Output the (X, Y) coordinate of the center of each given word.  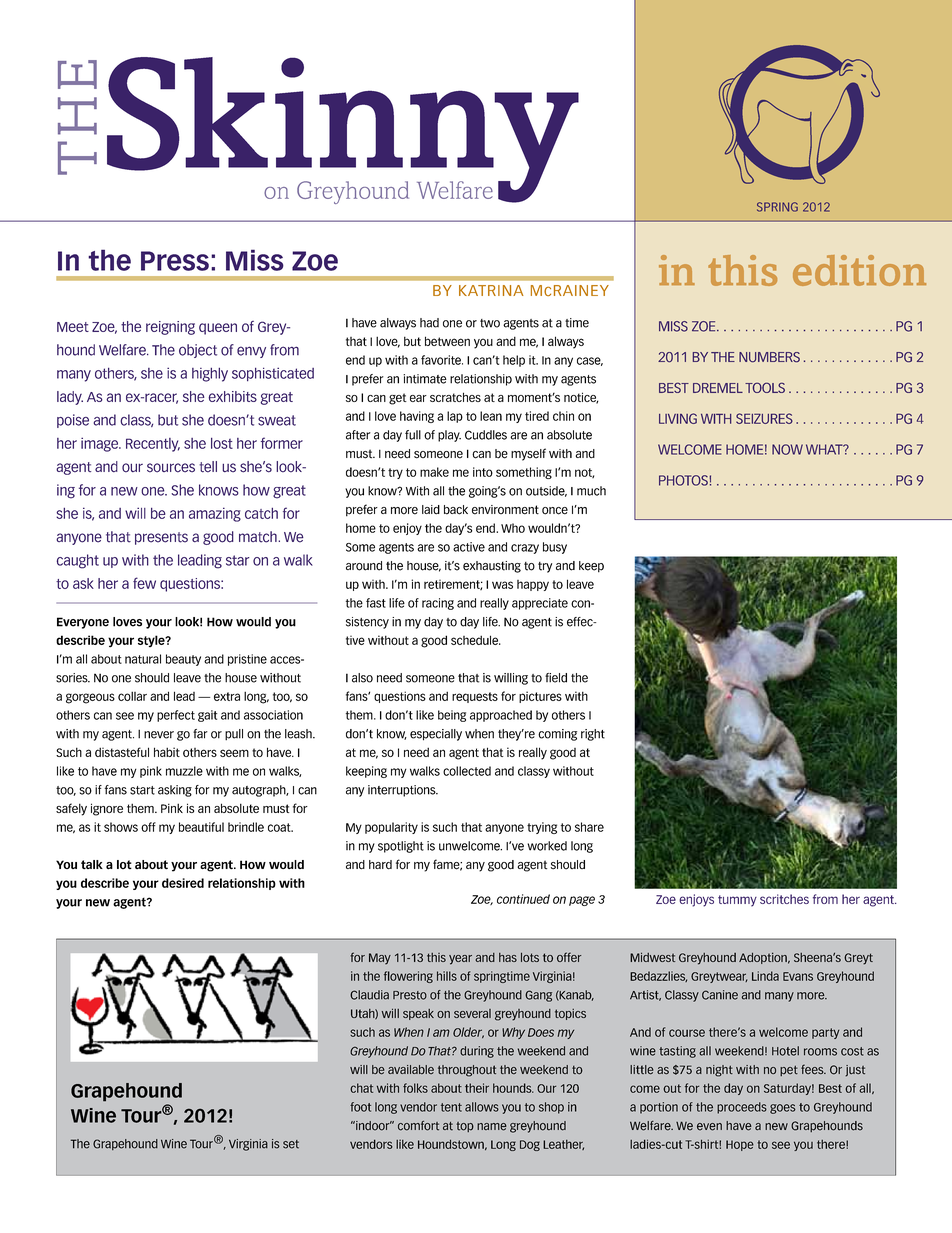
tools (765, 387)
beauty (183, 660)
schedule (476, 640)
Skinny (343, 130)
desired (183, 883)
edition (859, 270)
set (291, 1144)
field (556, 678)
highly (210, 375)
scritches (784, 899)
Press (175, 261)
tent (451, 1107)
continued (523, 899)
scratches (455, 397)
